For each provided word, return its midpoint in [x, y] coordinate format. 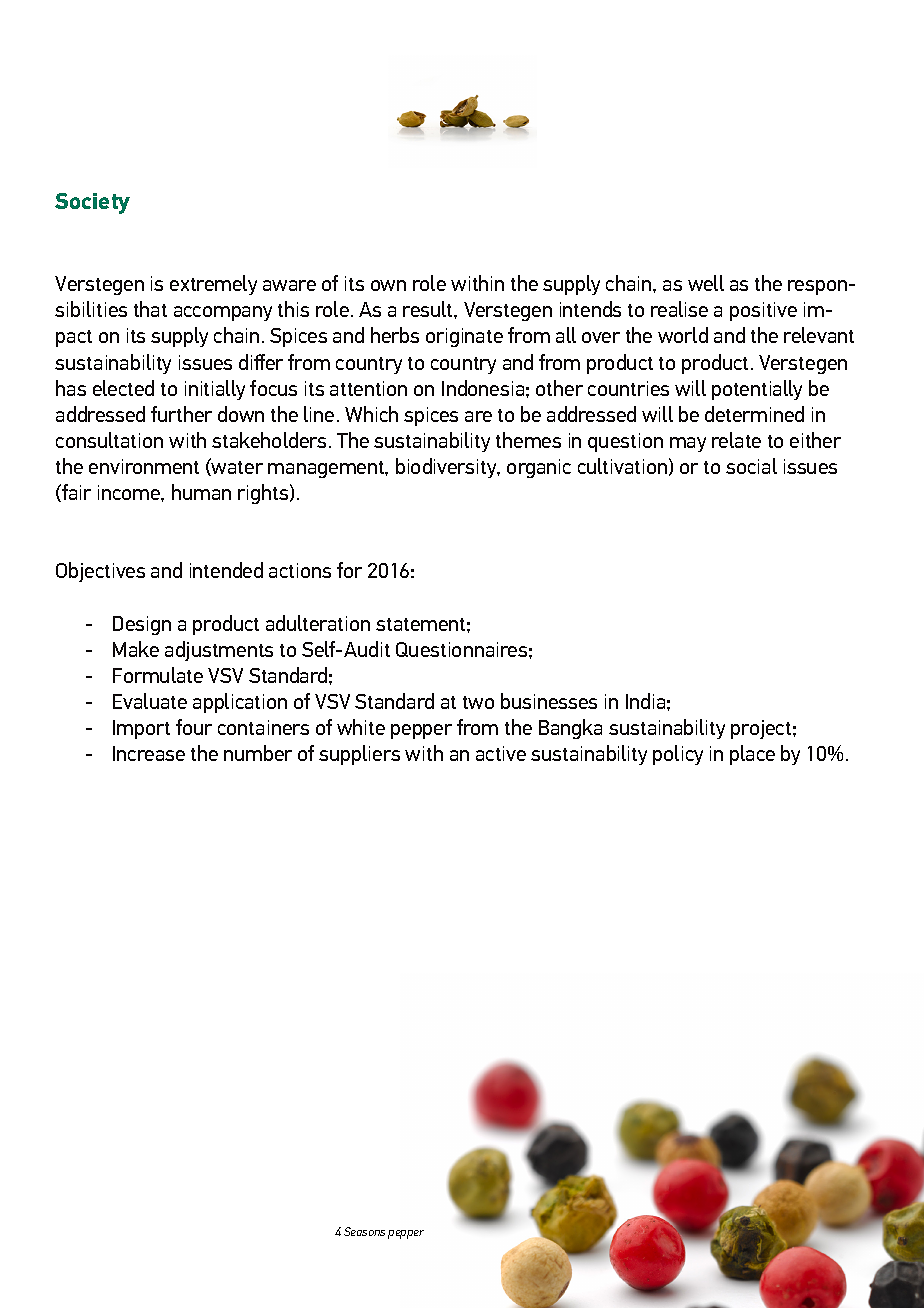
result [429, 309]
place [752, 755]
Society [92, 203]
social [751, 466]
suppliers [359, 755]
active [501, 753]
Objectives [100, 572]
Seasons [364, 1231]
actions [300, 570]
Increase [149, 753]
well [706, 283]
